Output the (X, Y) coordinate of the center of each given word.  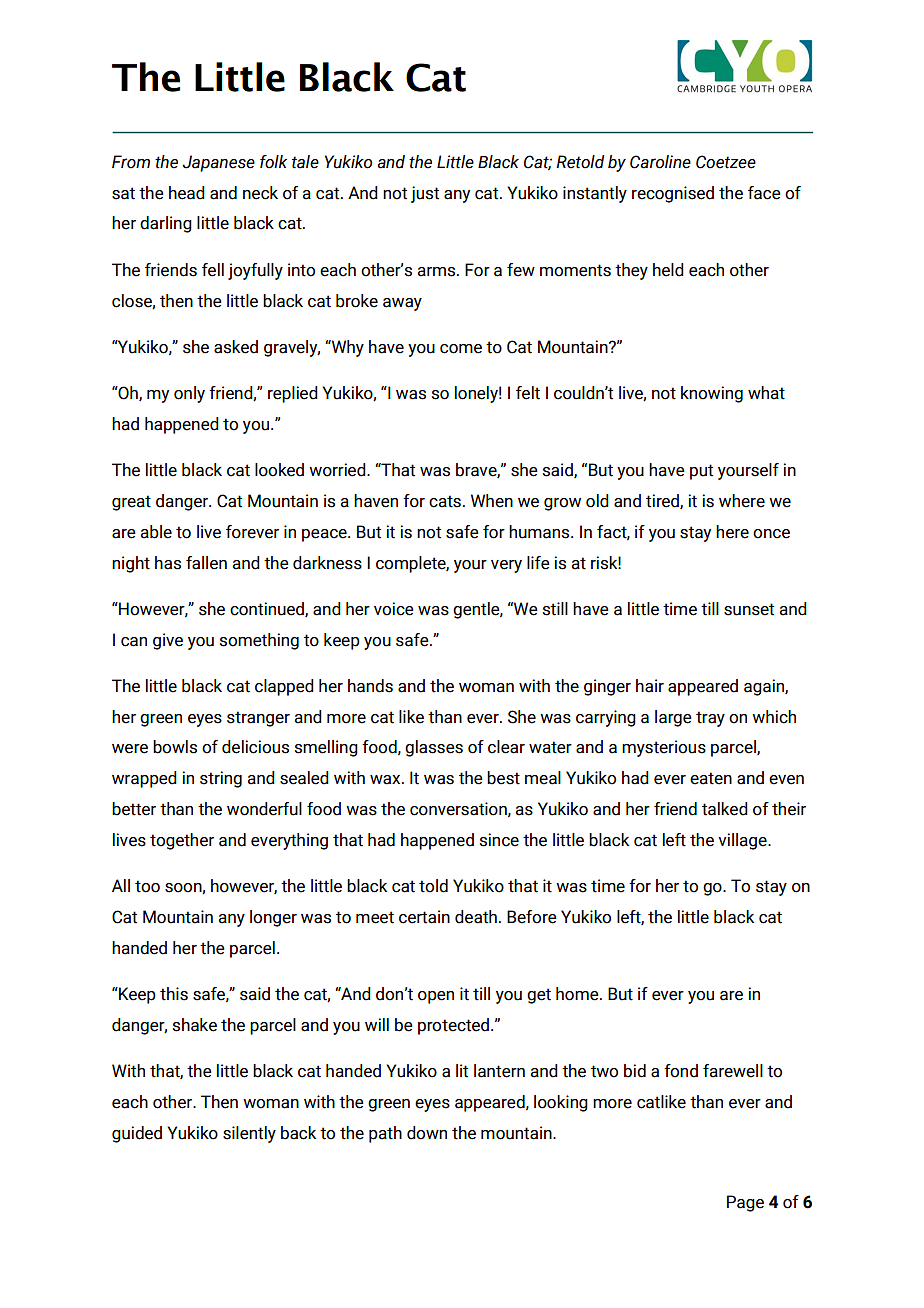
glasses (434, 748)
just (425, 194)
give (168, 641)
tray (710, 719)
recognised (673, 194)
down (427, 1133)
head (187, 193)
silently (249, 1134)
